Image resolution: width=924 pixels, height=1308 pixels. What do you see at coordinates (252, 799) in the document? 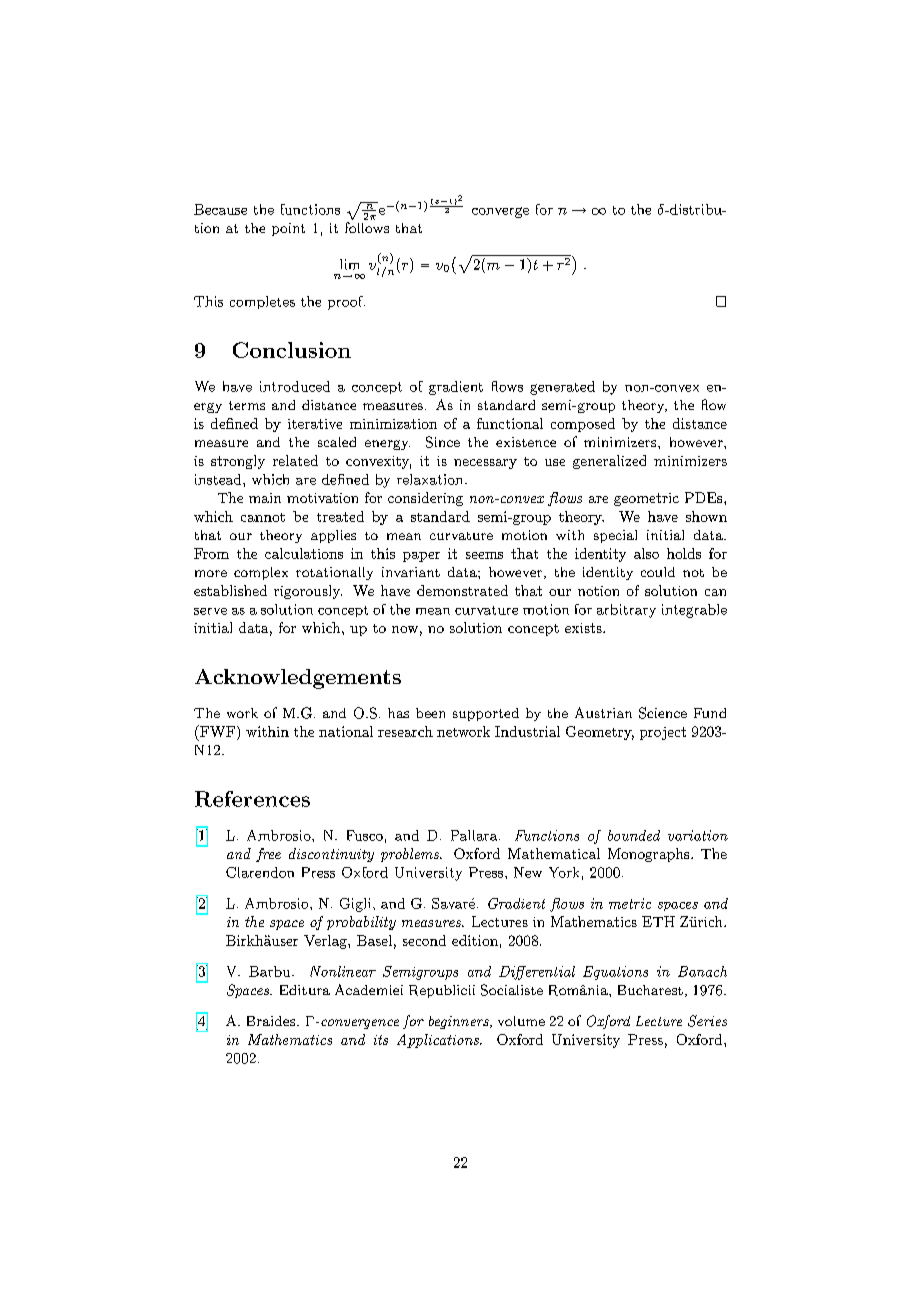
I see `References` at bounding box center [252, 799].
